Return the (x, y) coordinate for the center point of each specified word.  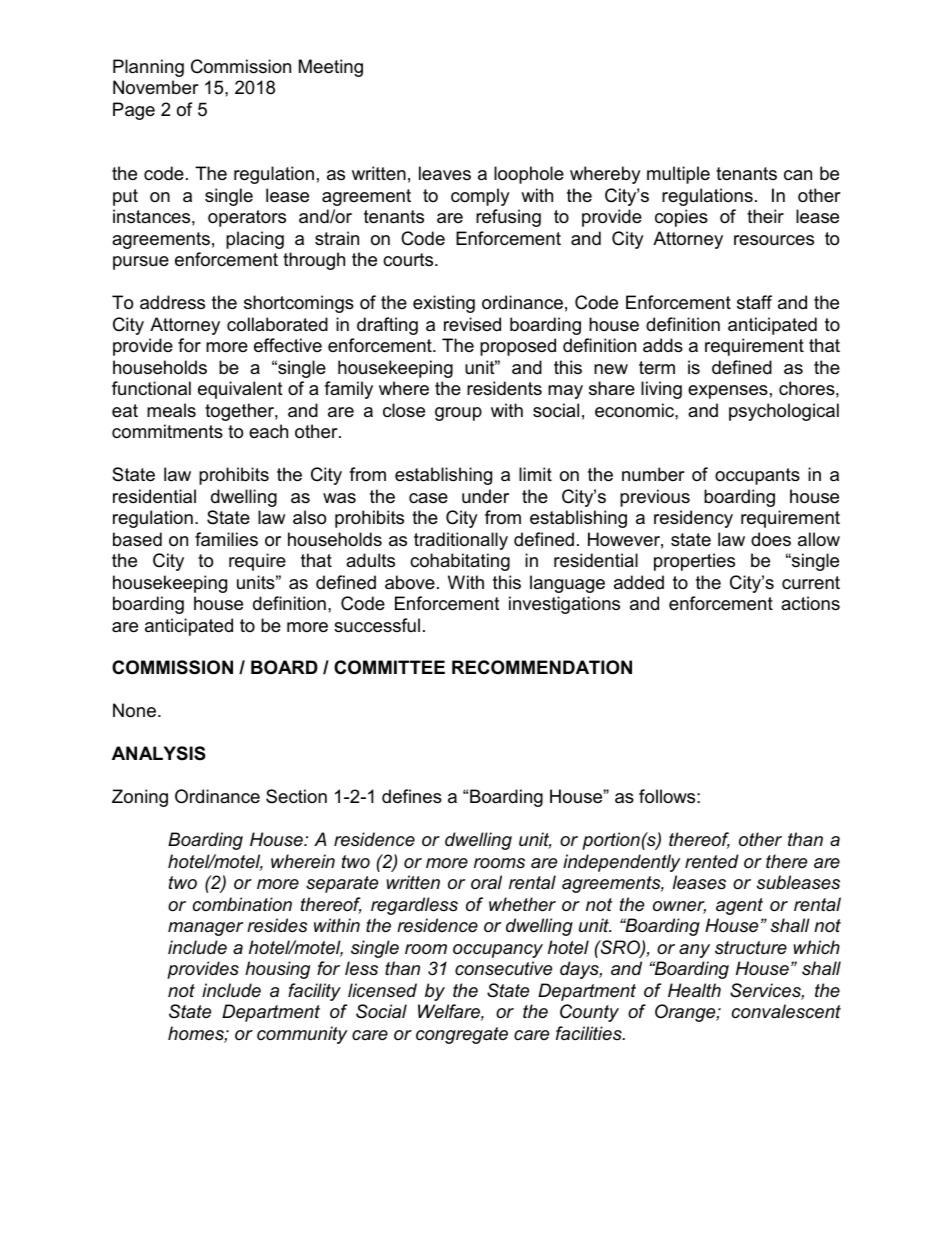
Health (694, 990)
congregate (462, 1035)
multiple (678, 175)
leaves (445, 173)
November (156, 87)
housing (277, 970)
